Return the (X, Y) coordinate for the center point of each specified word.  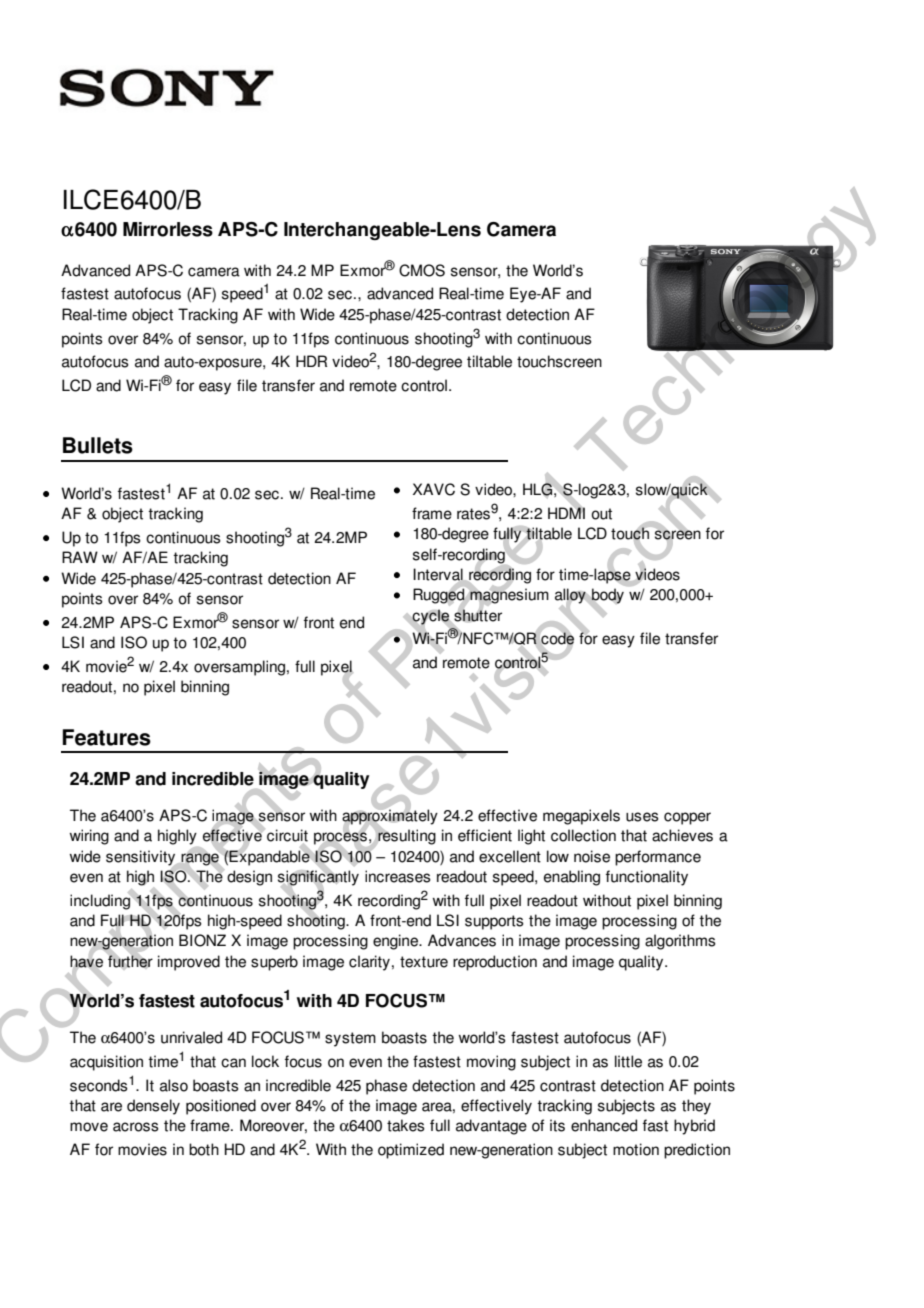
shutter (478, 614)
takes (406, 1125)
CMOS (422, 270)
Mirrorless (168, 229)
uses (642, 817)
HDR (311, 361)
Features (106, 737)
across (136, 1127)
